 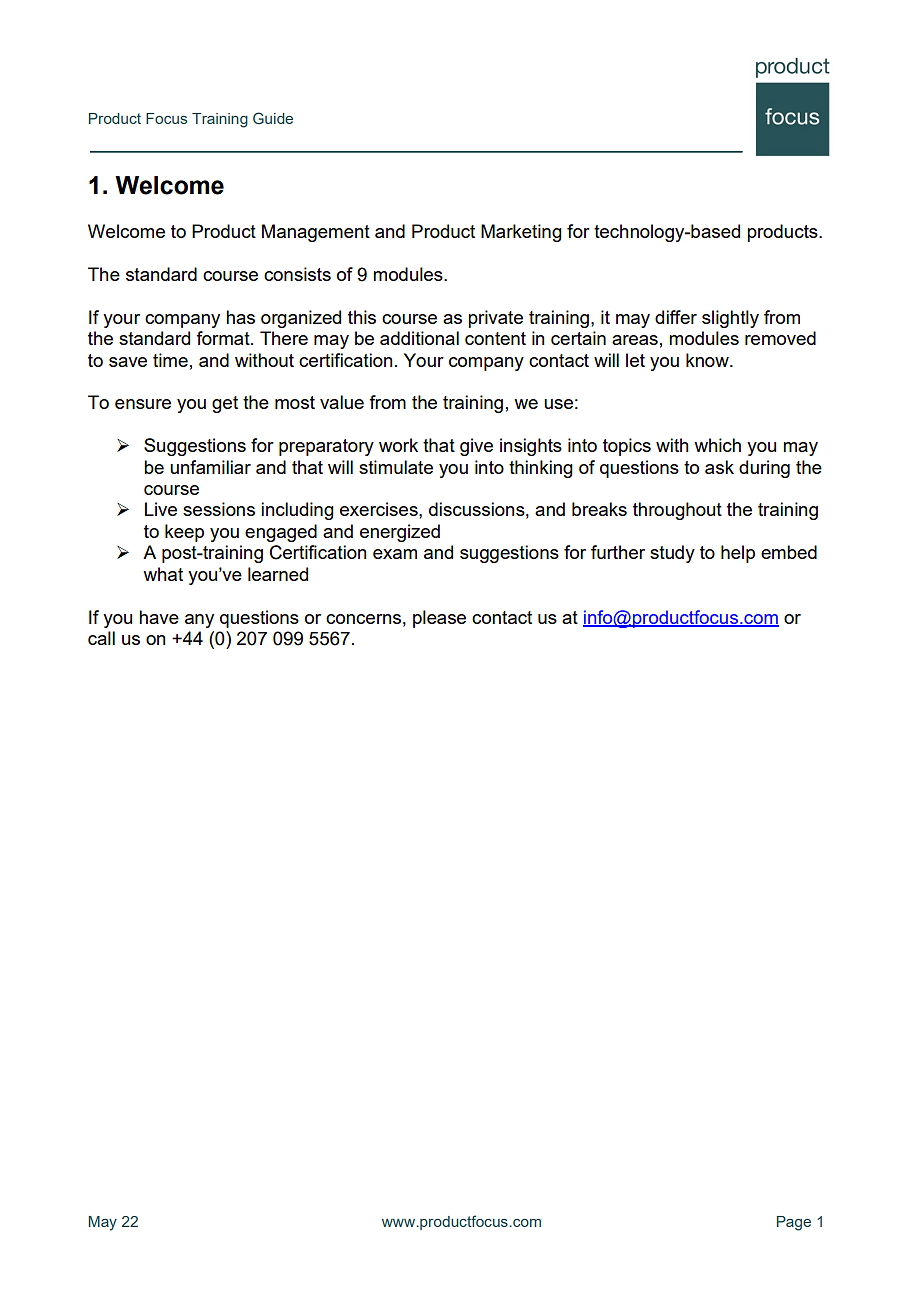 What do you see at coordinates (159, 617) in the screenshot?
I see `have` at bounding box center [159, 617].
